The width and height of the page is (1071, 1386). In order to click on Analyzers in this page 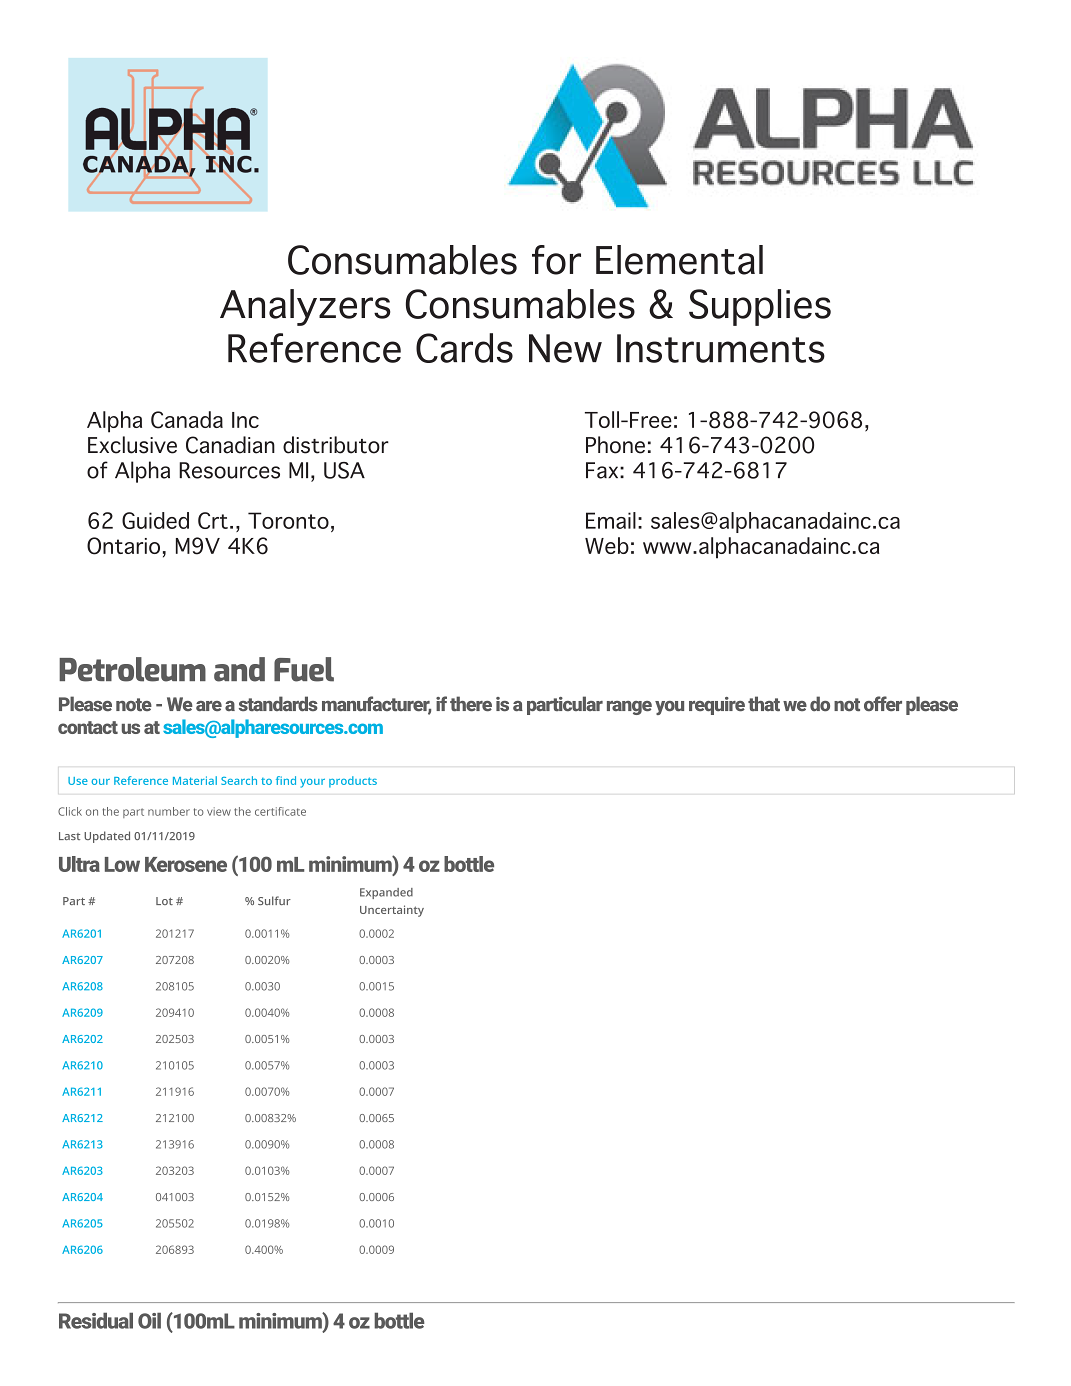, I will do `click(305, 307)`.
